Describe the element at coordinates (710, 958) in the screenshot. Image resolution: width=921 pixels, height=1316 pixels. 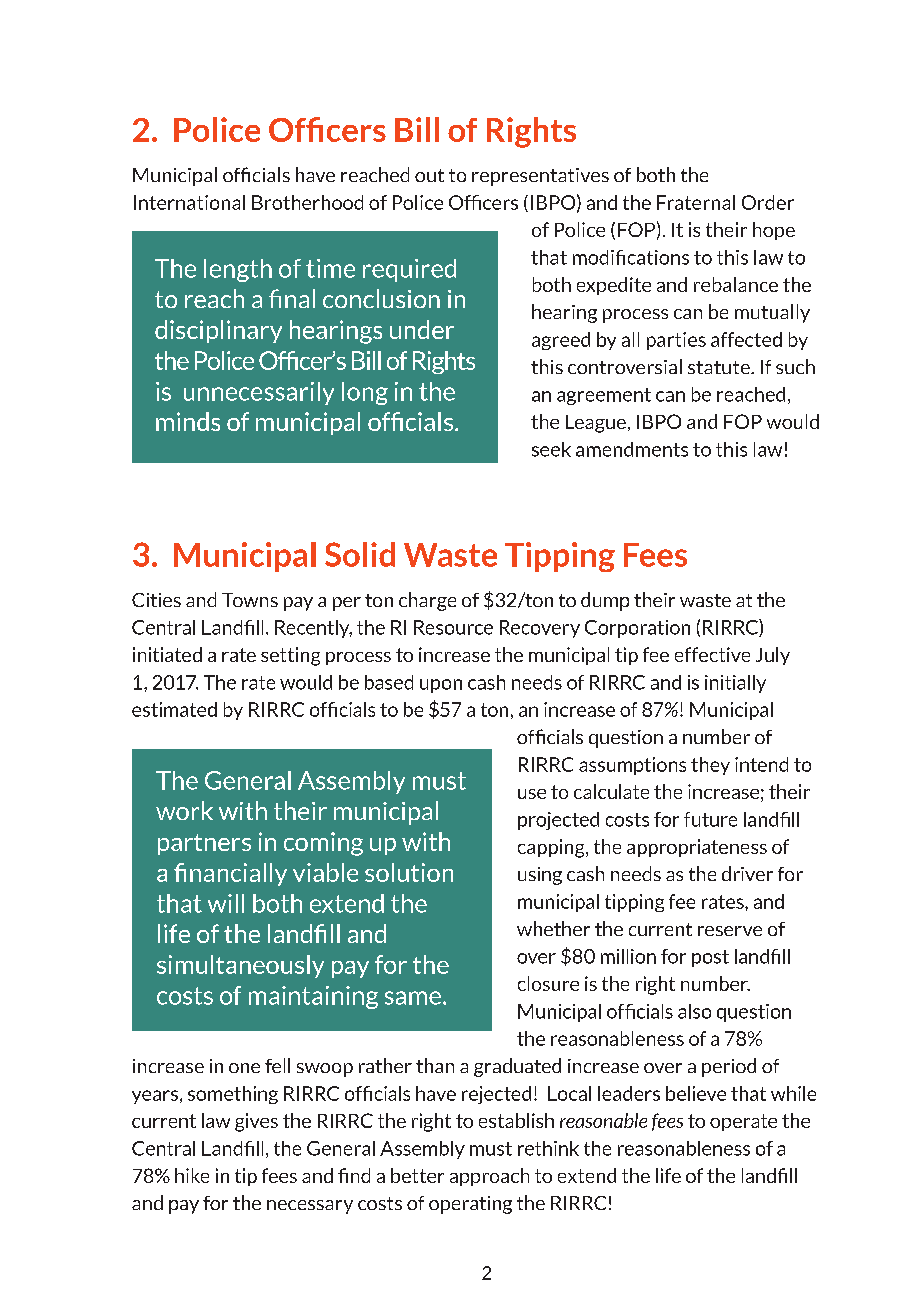
I see `post` at that location.
